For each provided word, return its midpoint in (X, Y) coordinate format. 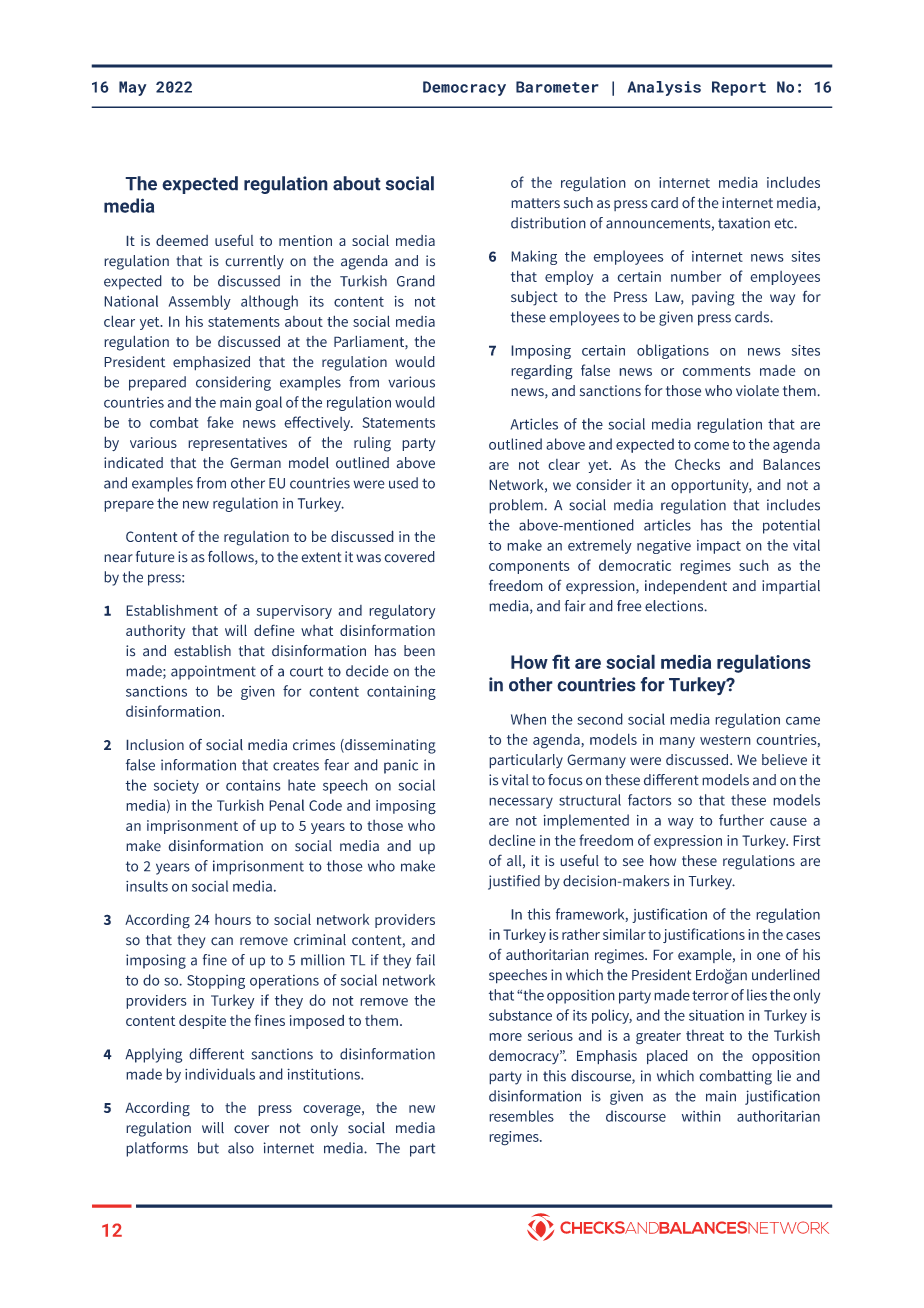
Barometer (557, 87)
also (241, 1148)
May (133, 88)
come (711, 446)
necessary (521, 803)
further (741, 820)
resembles (521, 1116)
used (403, 483)
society (176, 787)
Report (739, 88)
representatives (237, 444)
